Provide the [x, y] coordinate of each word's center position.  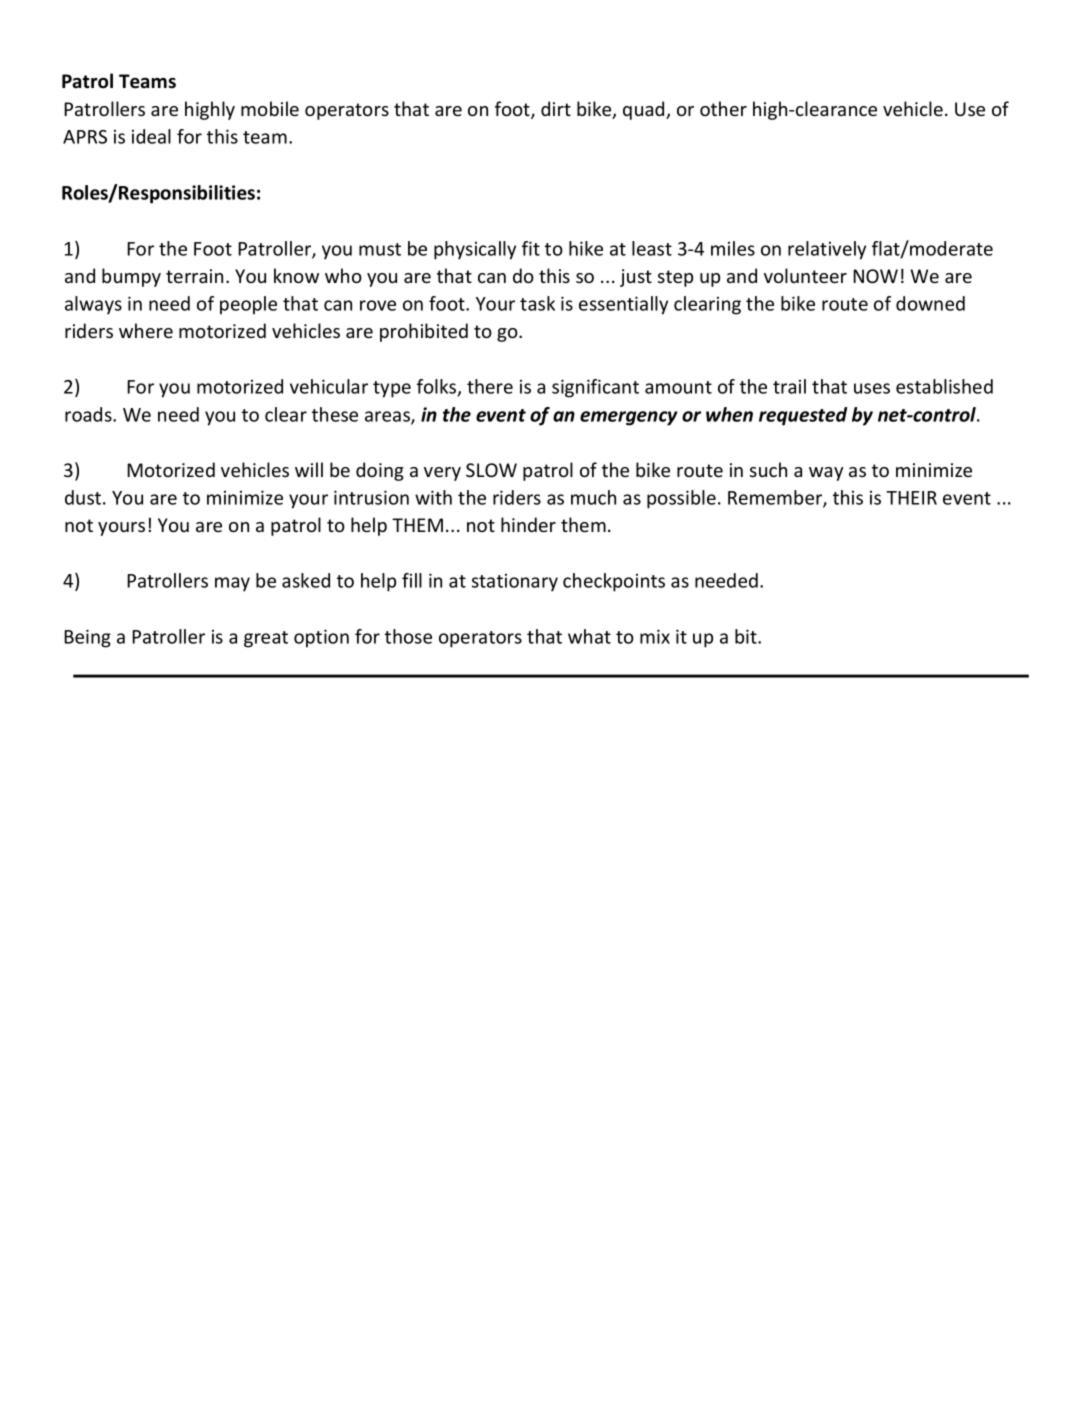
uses [872, 388]
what [589, 636]
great [266, 639]
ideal [151, 136]
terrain [194, 276]
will [309, 469]
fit [531, 248]
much [593, 497]
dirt [556, 108]
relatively [827, 250]
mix [655, 636]
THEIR [911, 498]
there [490, 386]
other [723, 108]
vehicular [329, 386]
